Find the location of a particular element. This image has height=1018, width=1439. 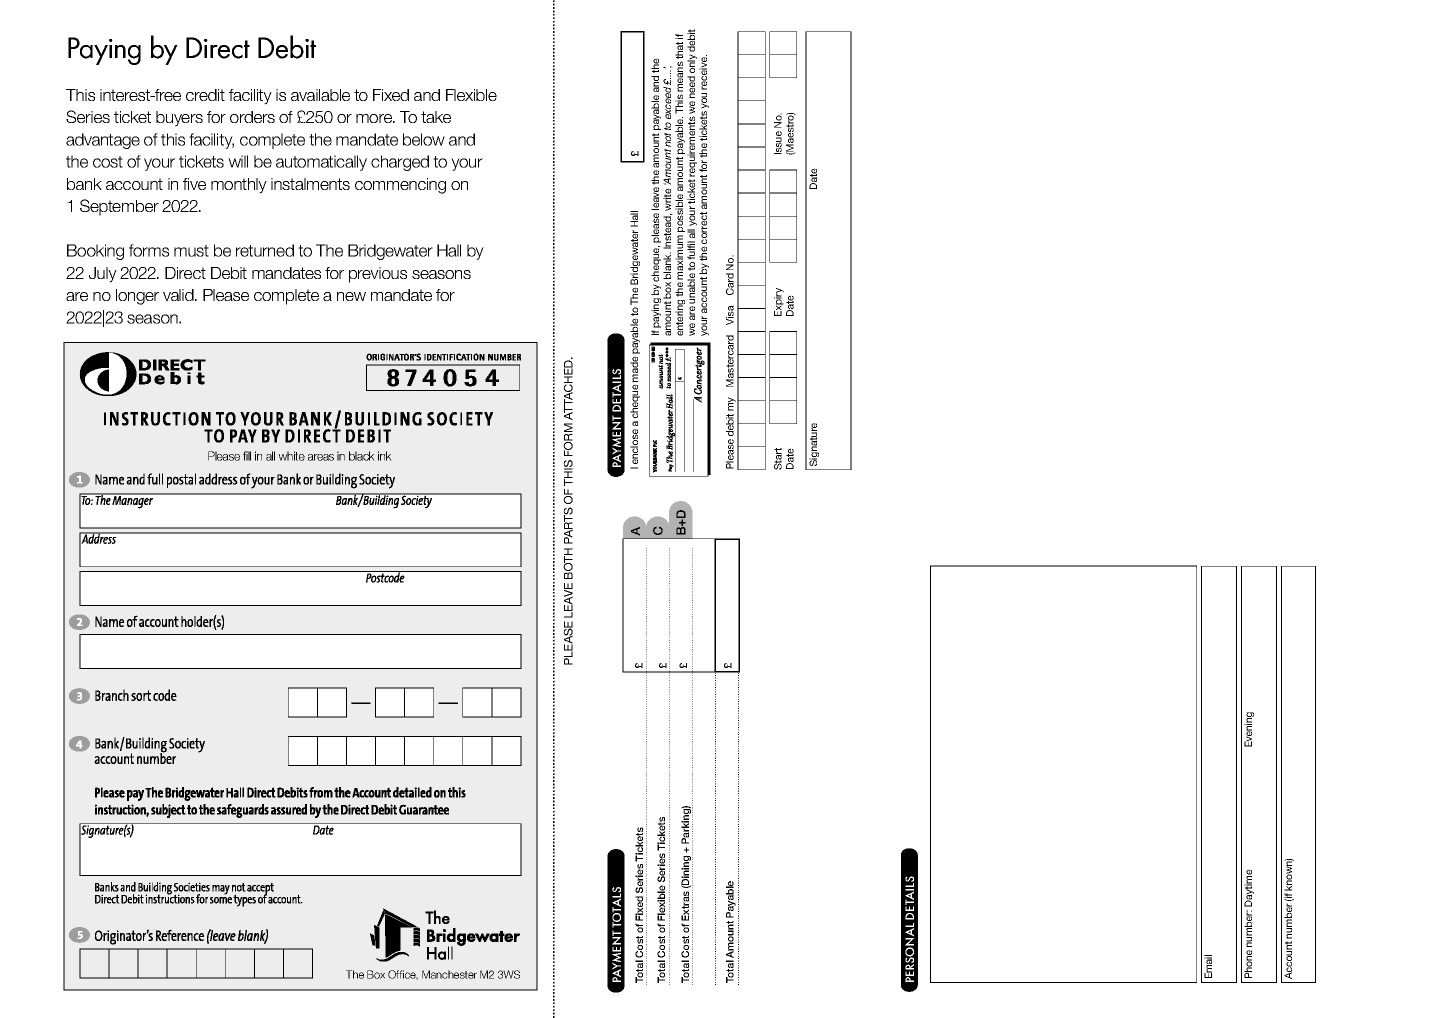

fill is located at coordinates (247, 456).
